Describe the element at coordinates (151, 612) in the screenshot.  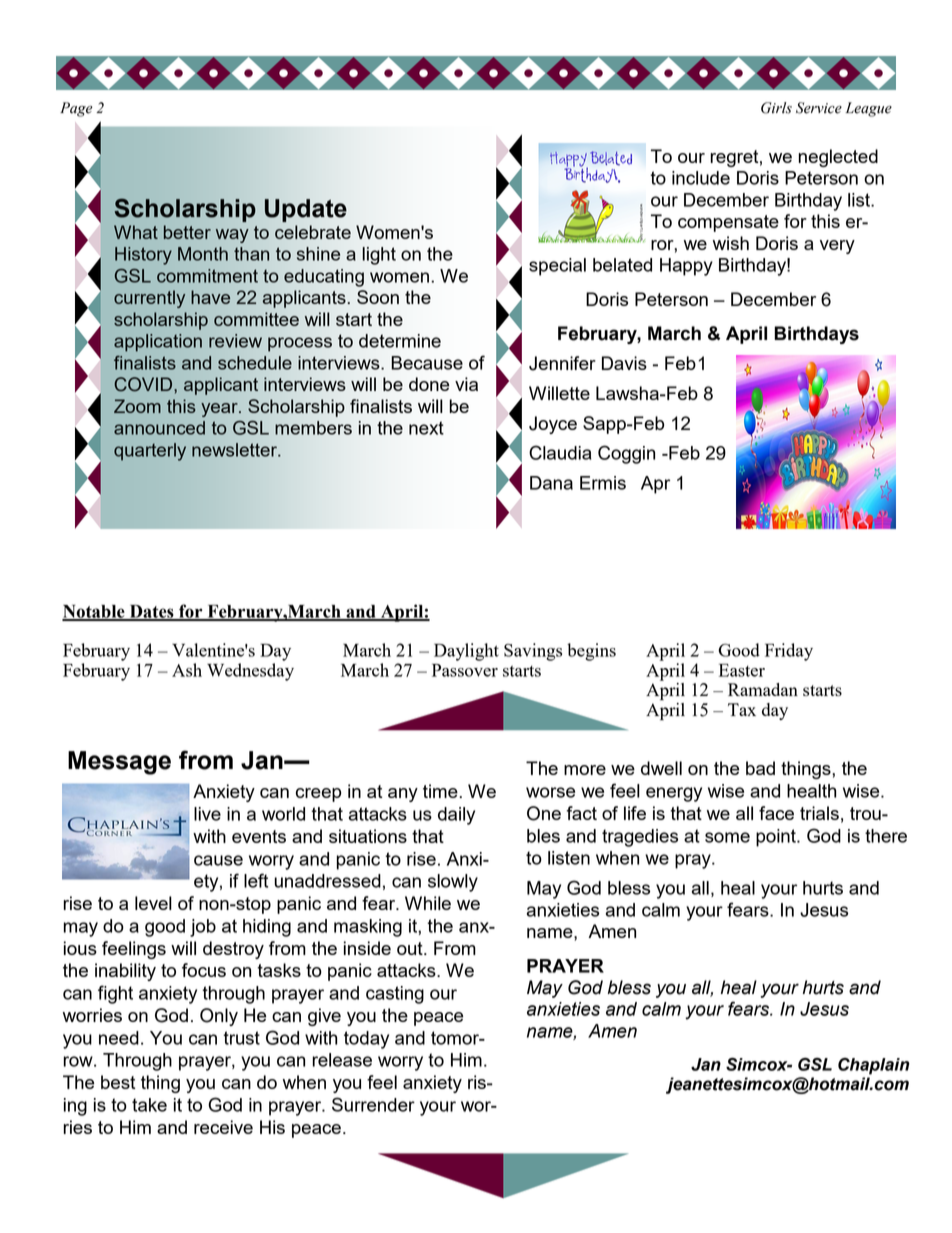
I see `Dates` at that location.
